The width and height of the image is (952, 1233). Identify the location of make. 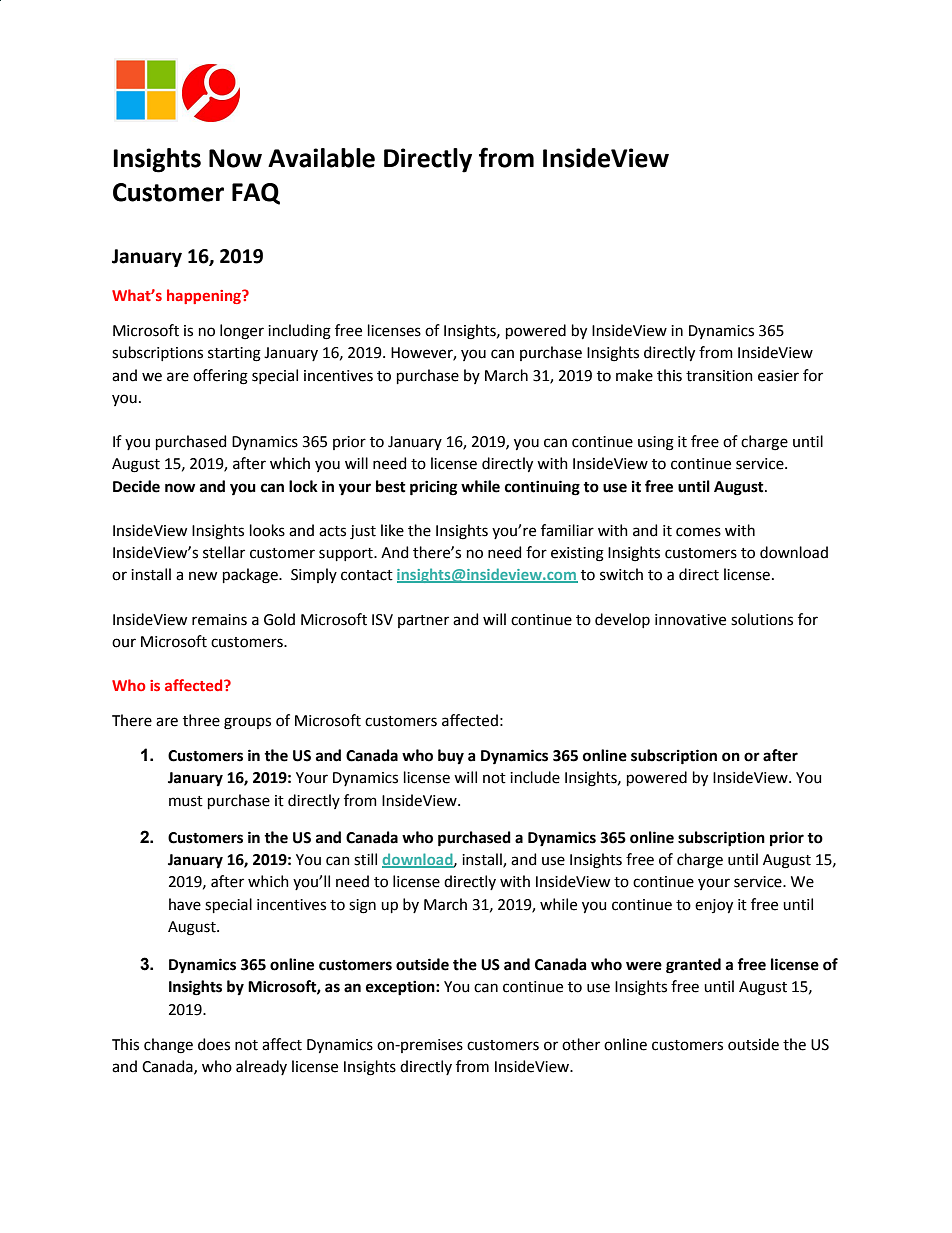
(634, 375).
